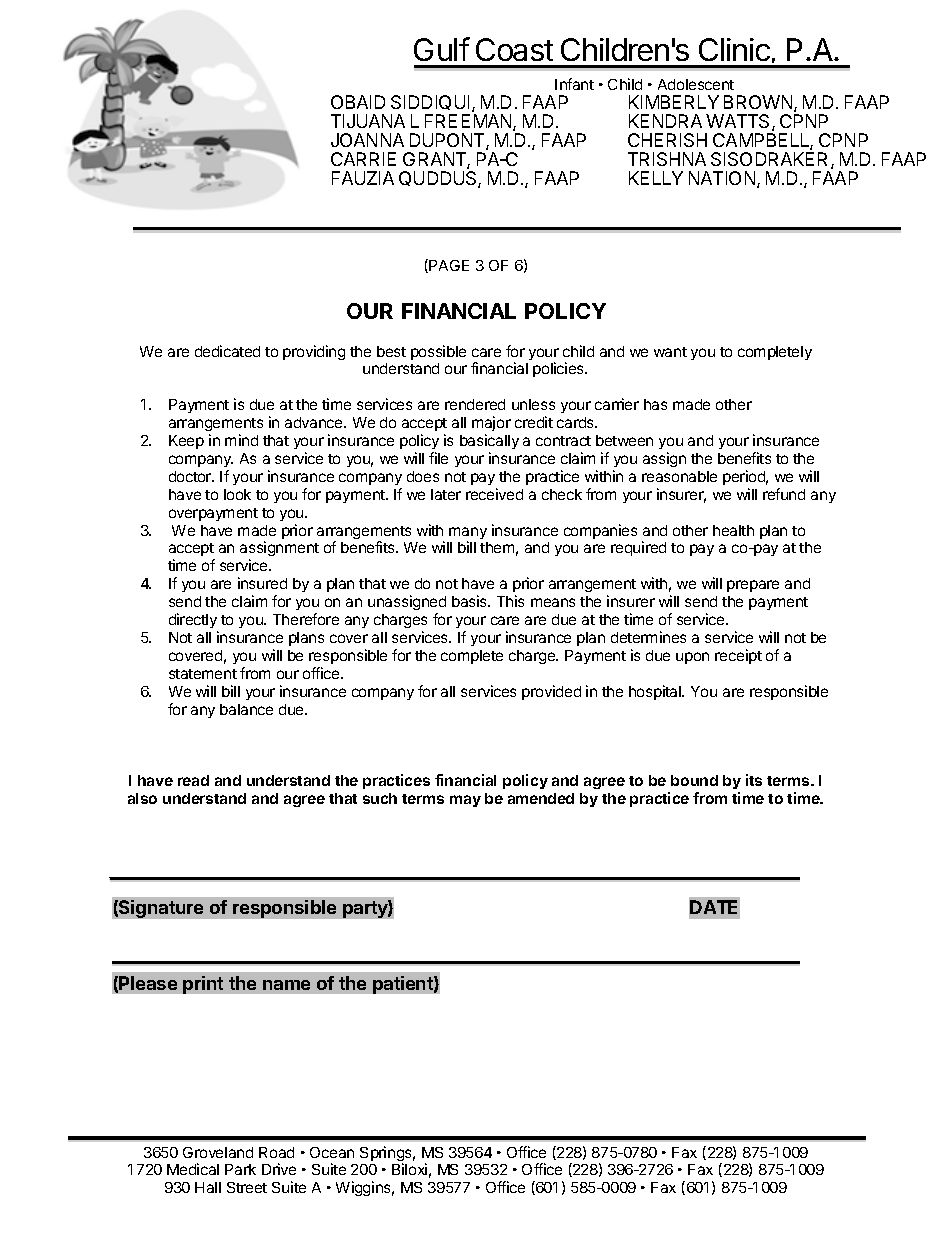 Image resolution: width=952 pixels, height=1233 pixels. Describe the element at coordinates (279, 1169) in the document. I see `Drive` at that location.
